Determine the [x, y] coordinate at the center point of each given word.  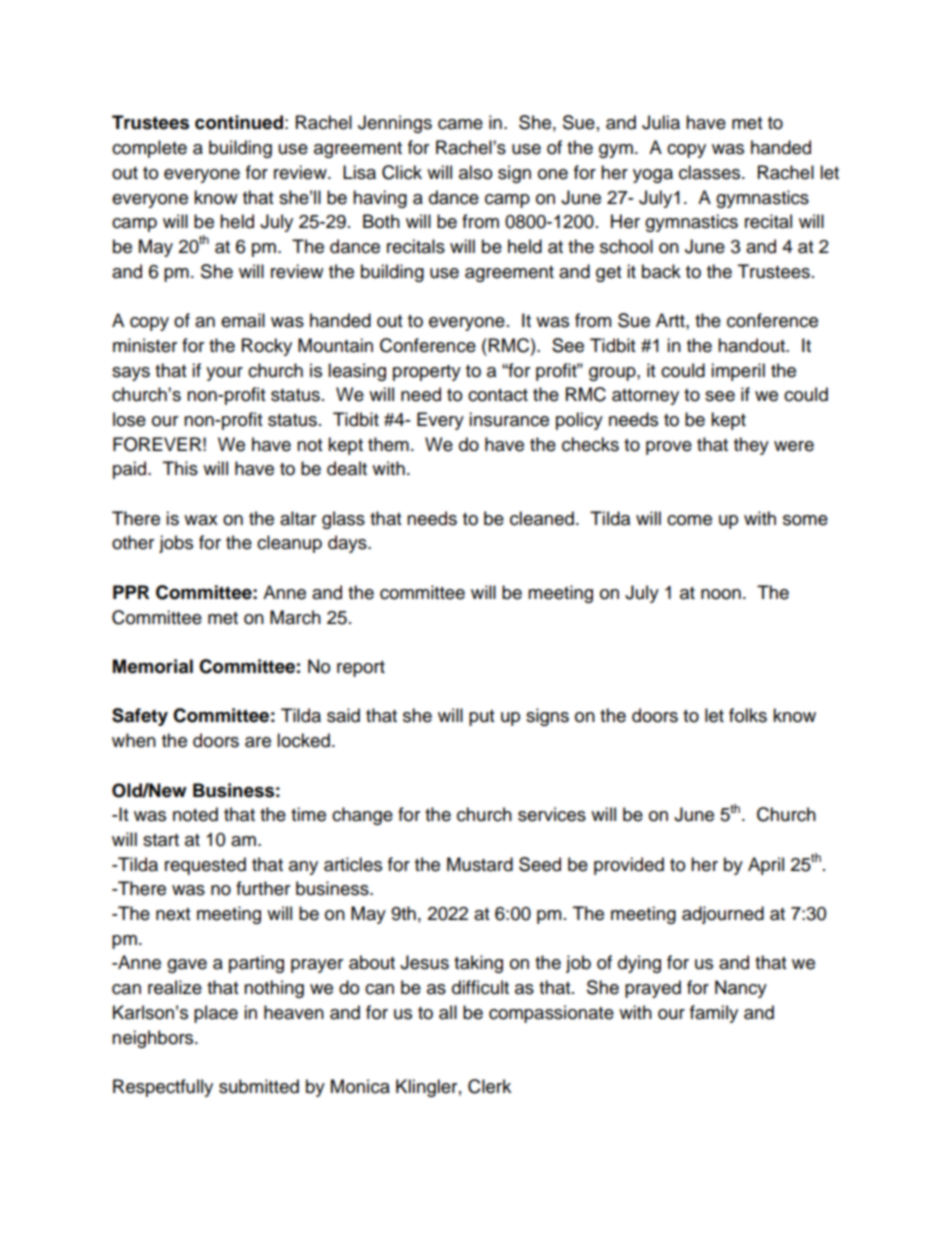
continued [239, 122]
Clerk [489, 1086]
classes [711, 172]
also [475, 172]
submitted [259, 1086]
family [714, 1014]
